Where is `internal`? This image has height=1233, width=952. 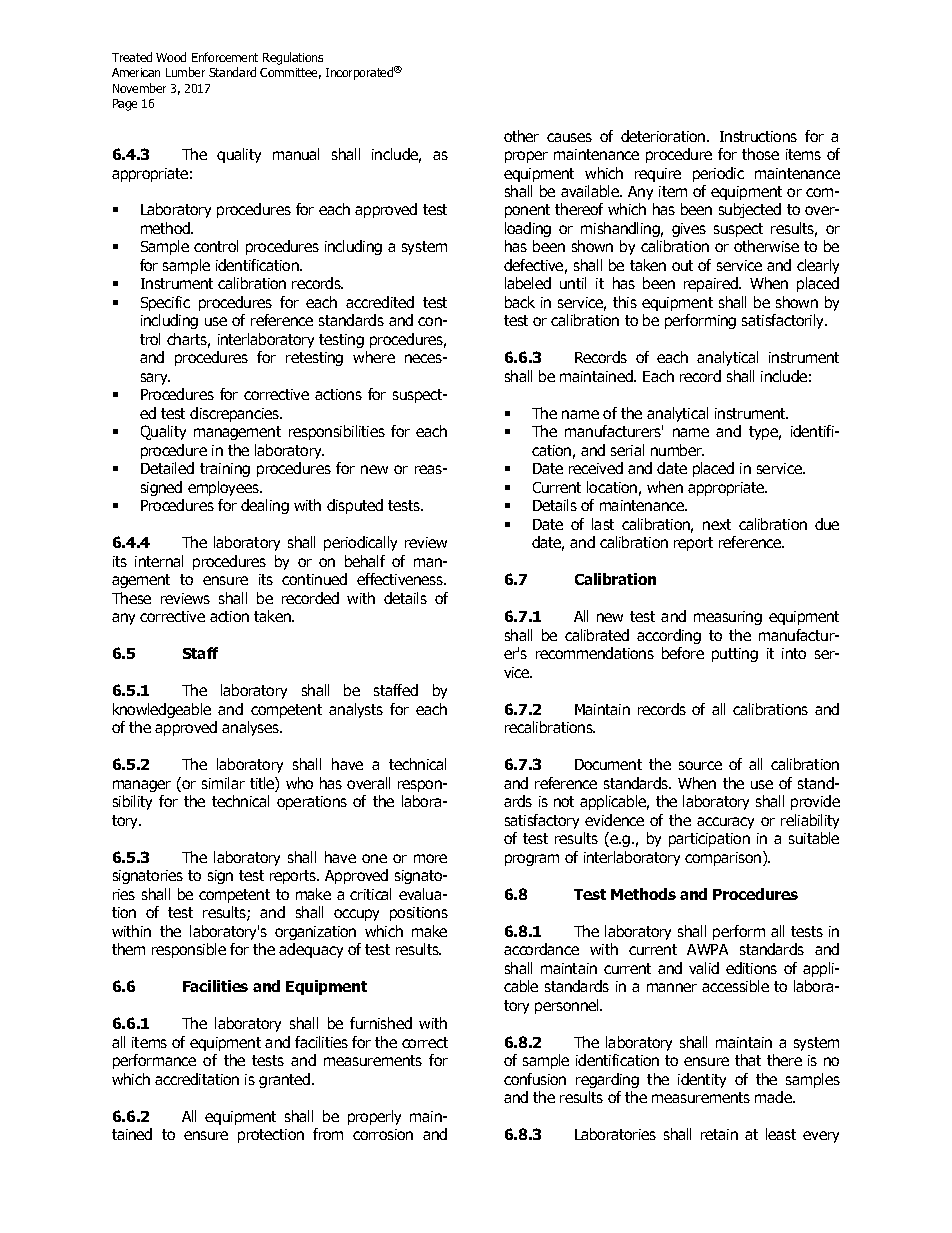
internal is located at coordinates (159, 561).
